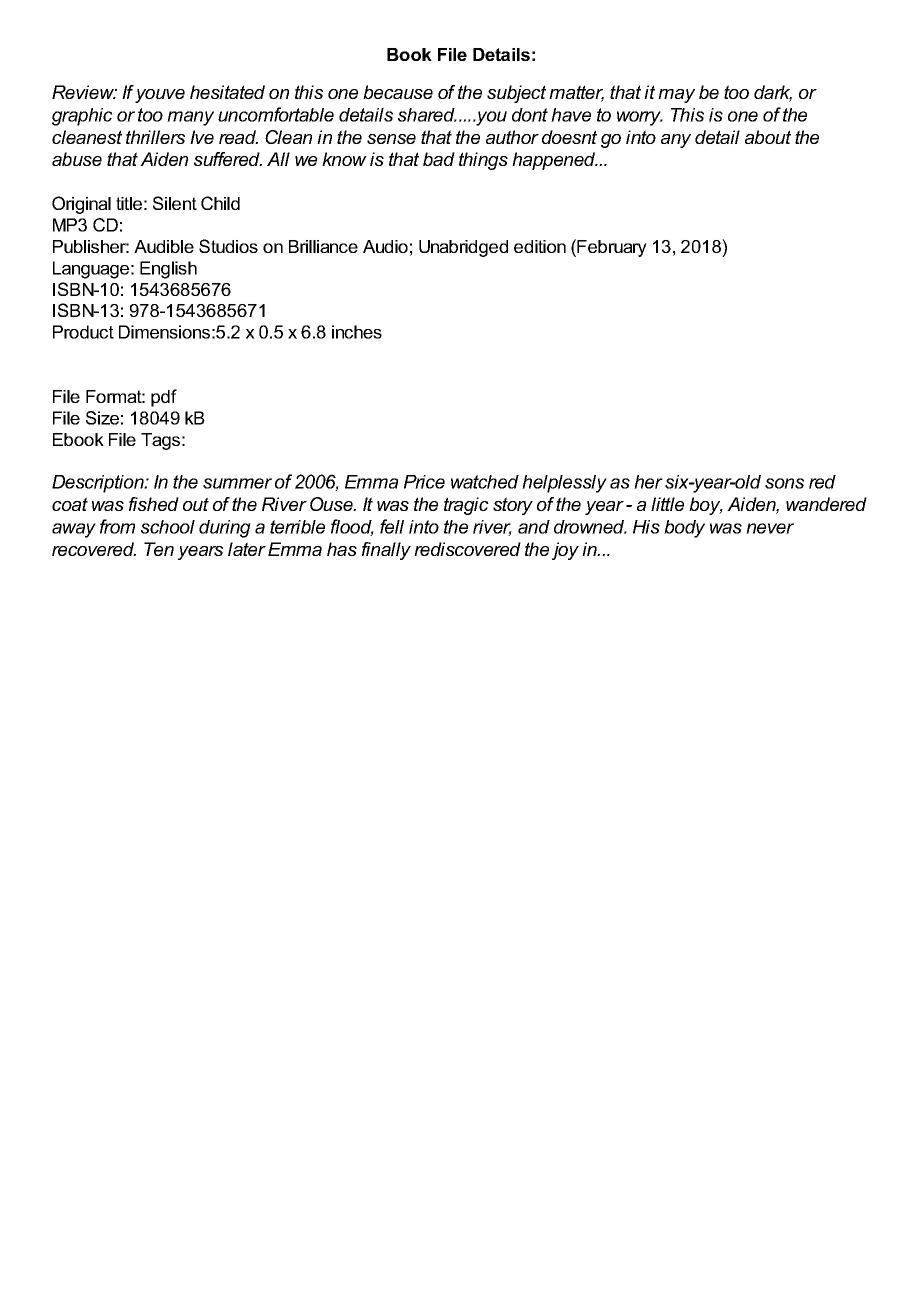 The height and width of the image is (1308, 924). I want to click on youve, so click(160, 96).
